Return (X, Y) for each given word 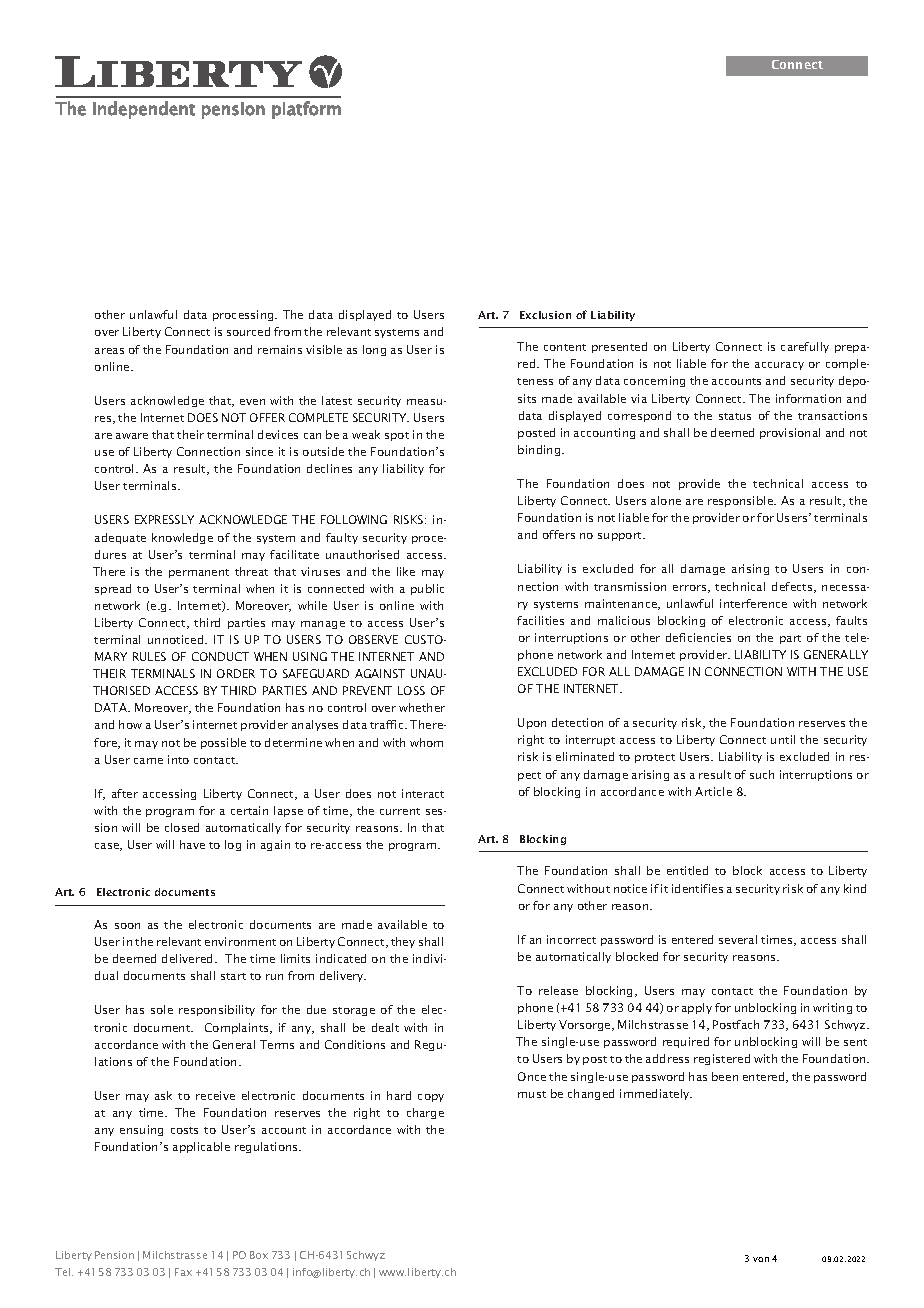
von (761, 1259)
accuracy (779, 366)
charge (425, 1113)
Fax (183, 1272)
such (762, 774)
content (565, 347)
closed (182, 827)
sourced (248, 331)
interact (423, 793)
